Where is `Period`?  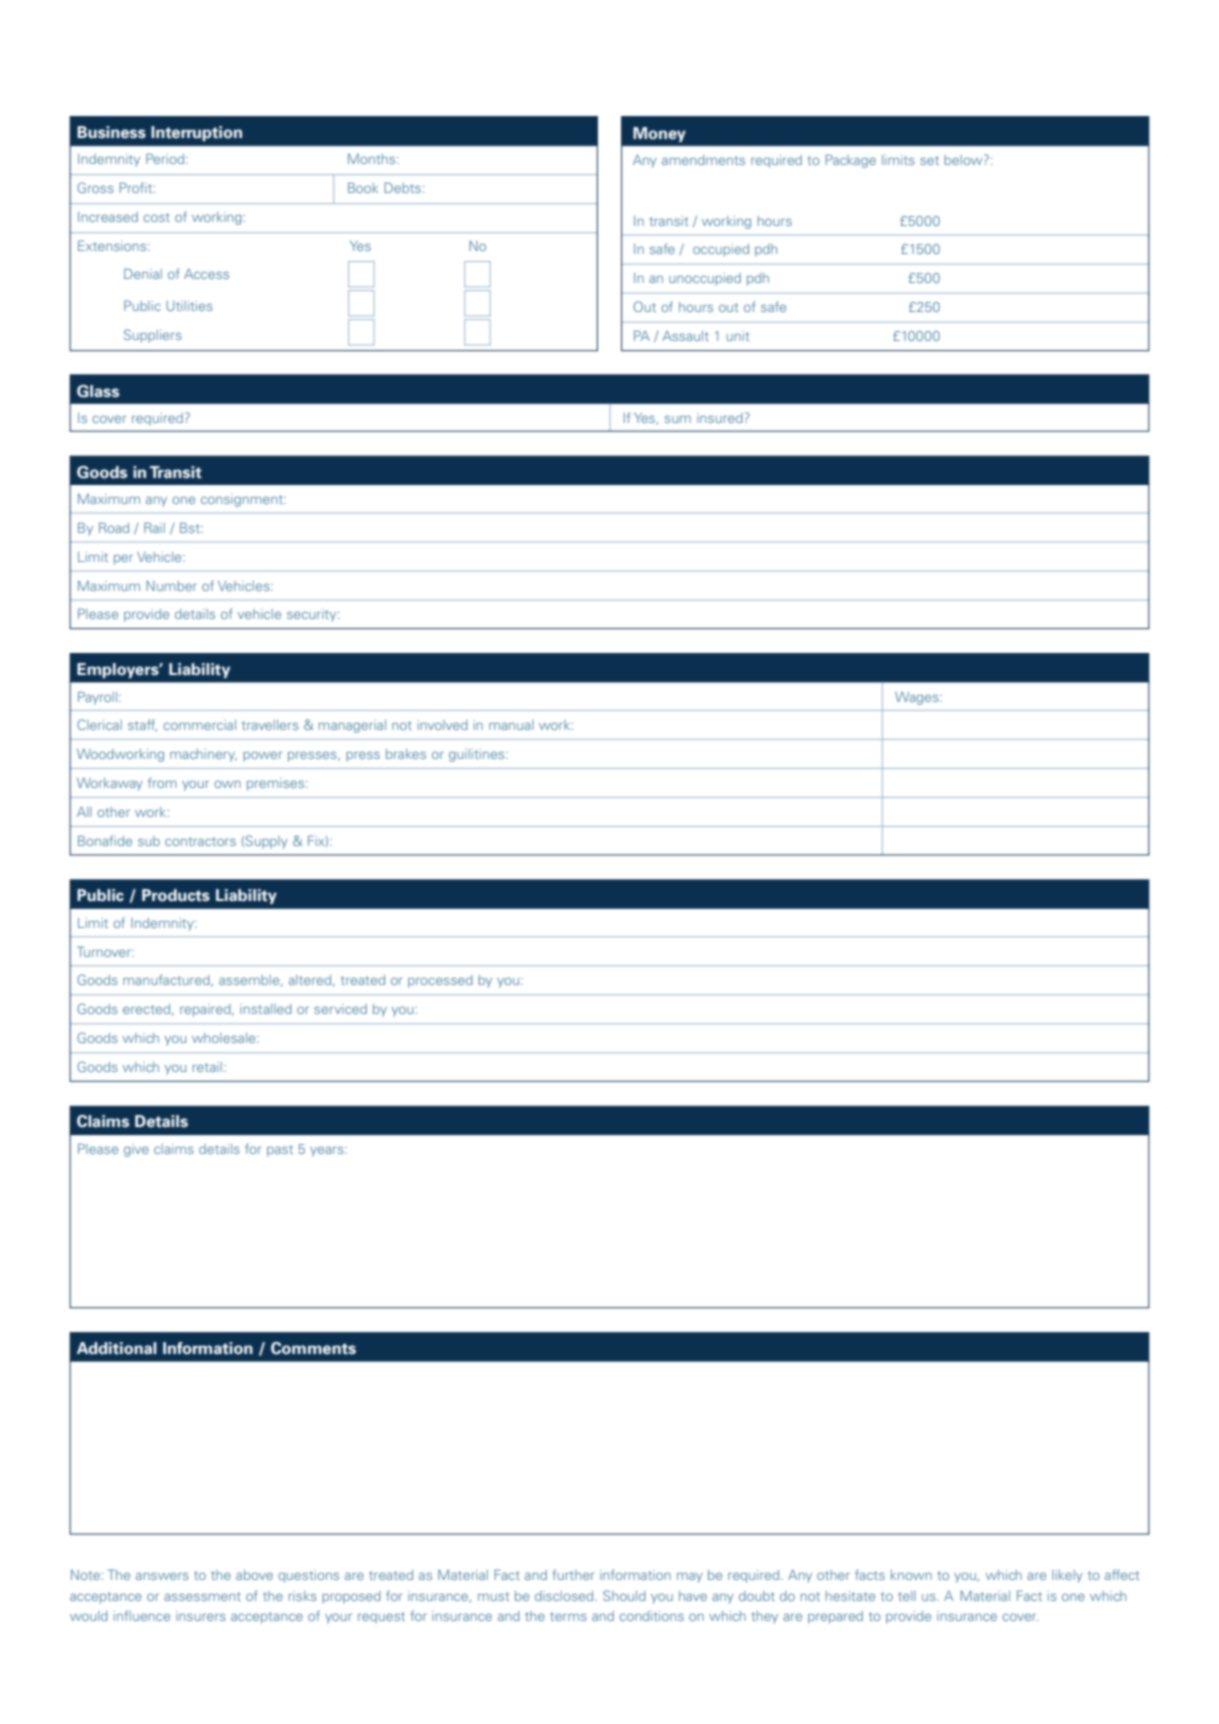
Period is located at coordinates (166, 158).
